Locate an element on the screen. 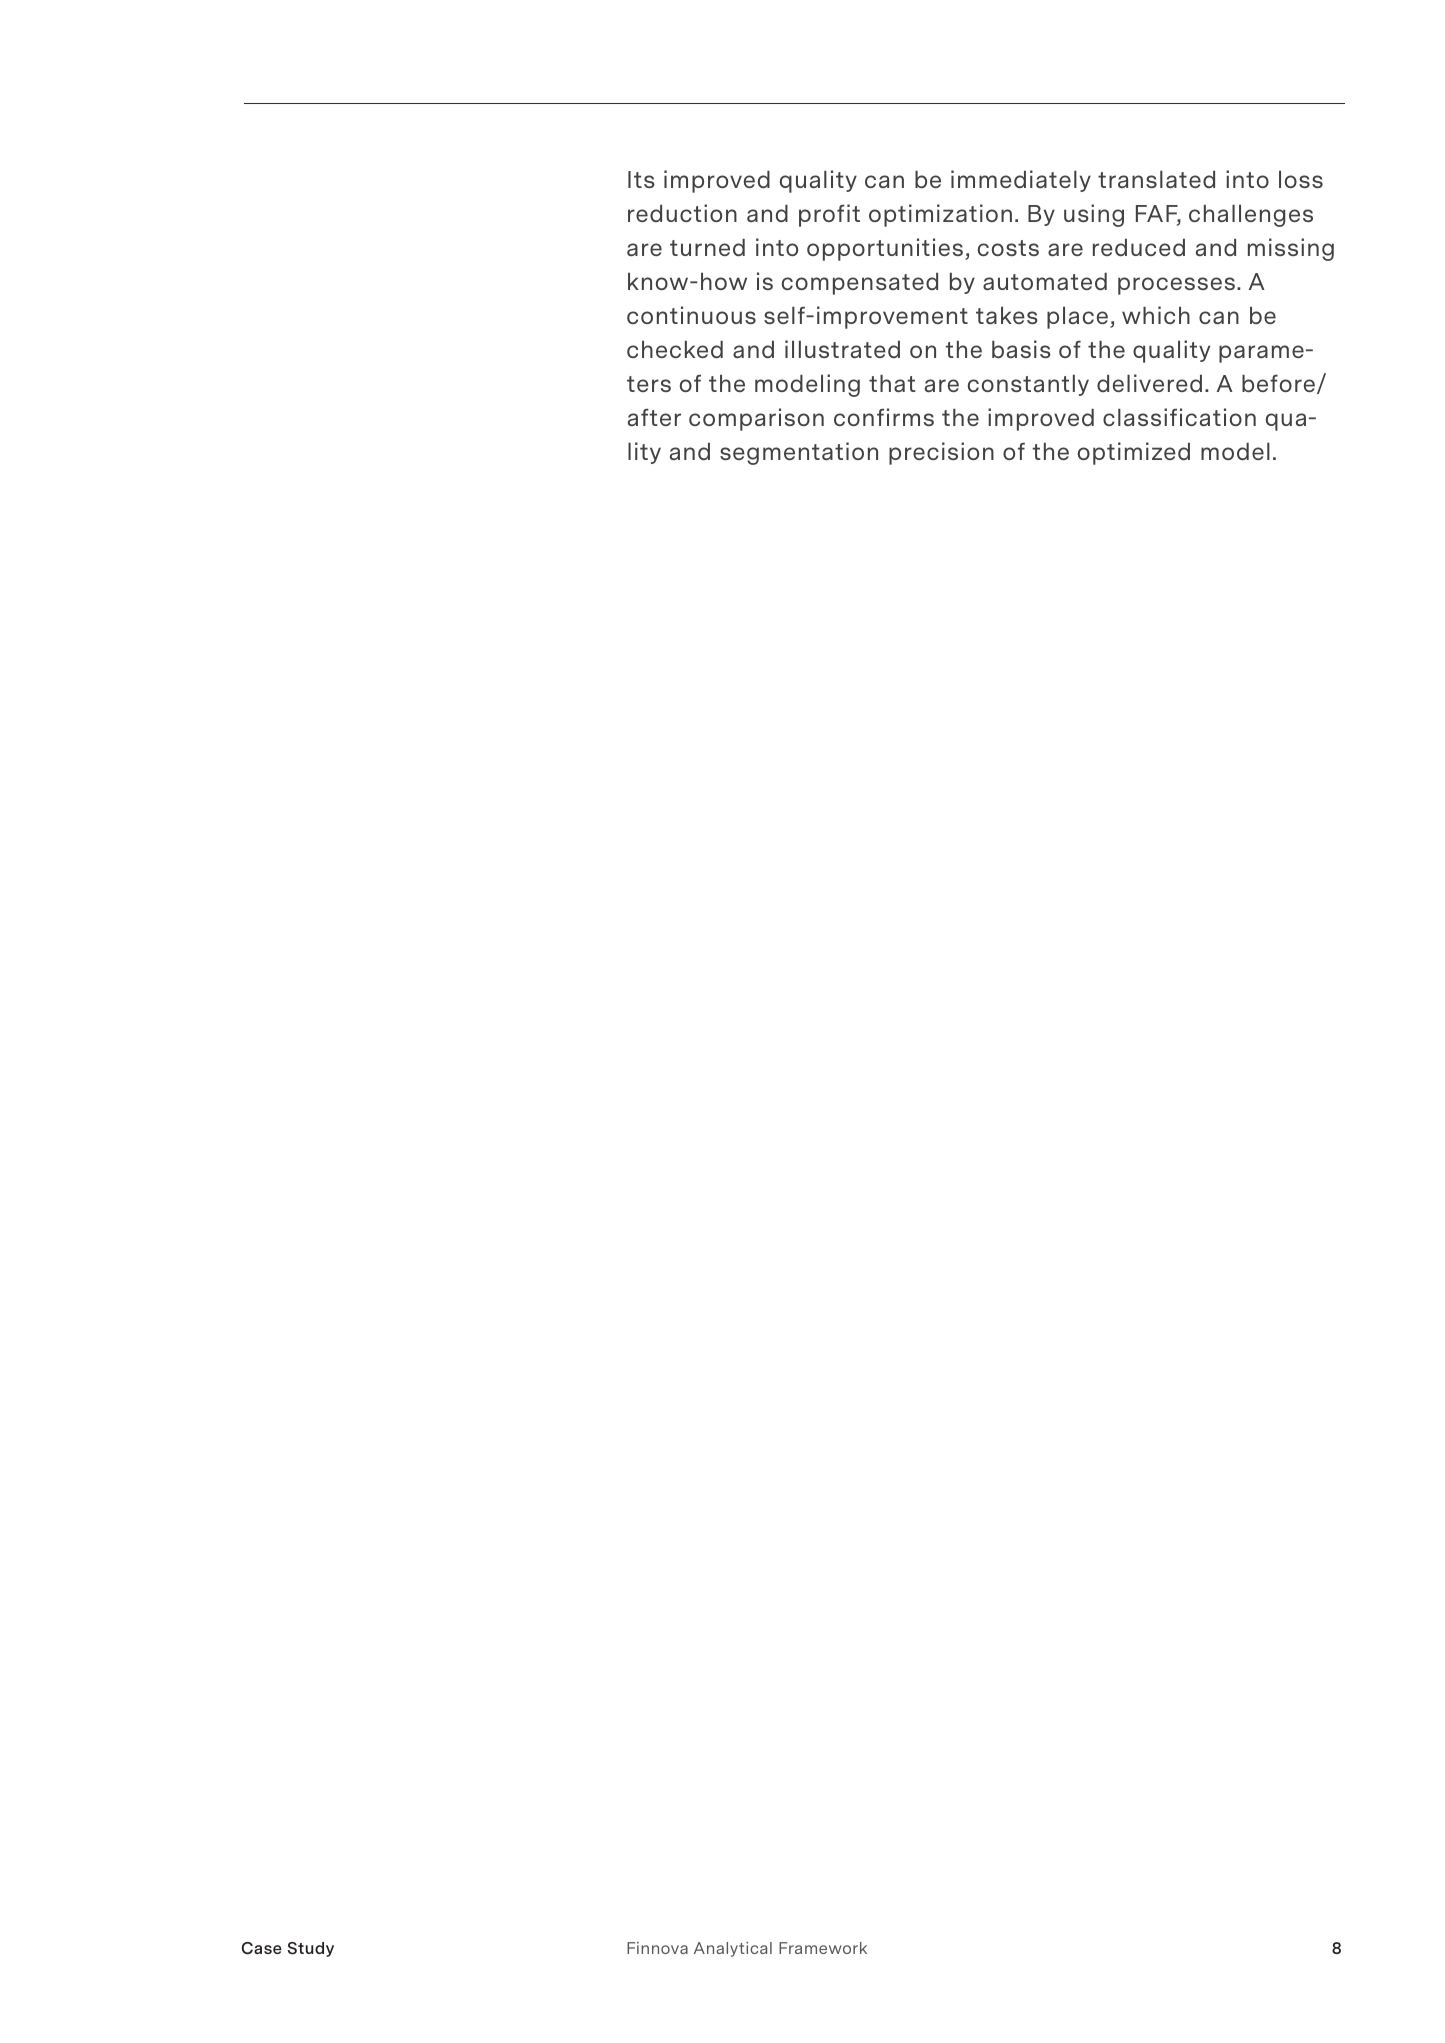 Image resolution: width=1445 pixels, height=2043 pixels. profit is located at coordinates (829, 215).
